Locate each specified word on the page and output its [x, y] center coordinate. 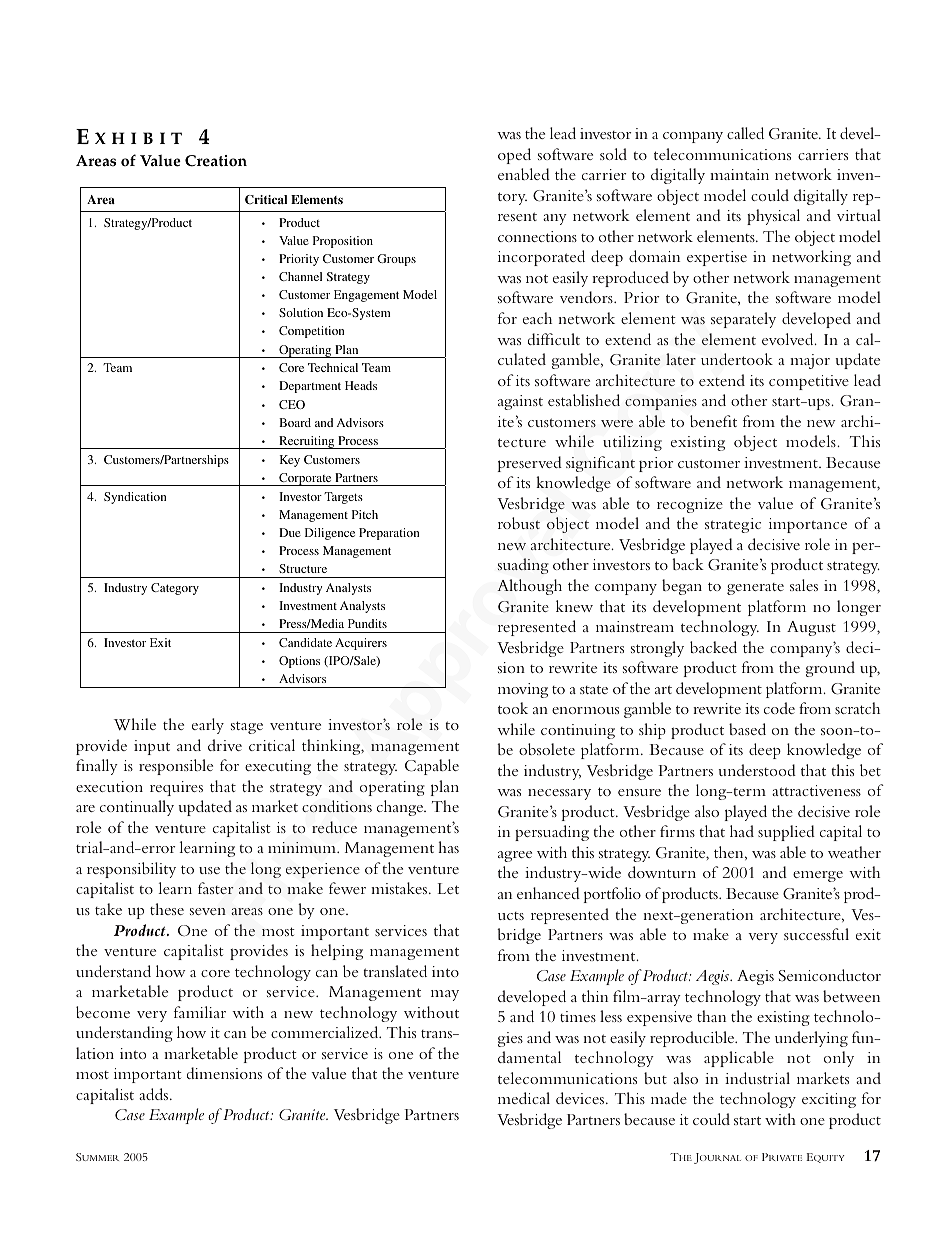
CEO [292, 404]
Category [175, 589]
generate [755, 589]
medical [524, 1098]
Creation [216, 161]
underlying [811, 1039]
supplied [786, 833]
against [520, 402]
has [448, 847]
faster [216, 888]
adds [153, 1094]
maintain [739, 174]
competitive [809, 382]
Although [529, 587]
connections [537, 236]
